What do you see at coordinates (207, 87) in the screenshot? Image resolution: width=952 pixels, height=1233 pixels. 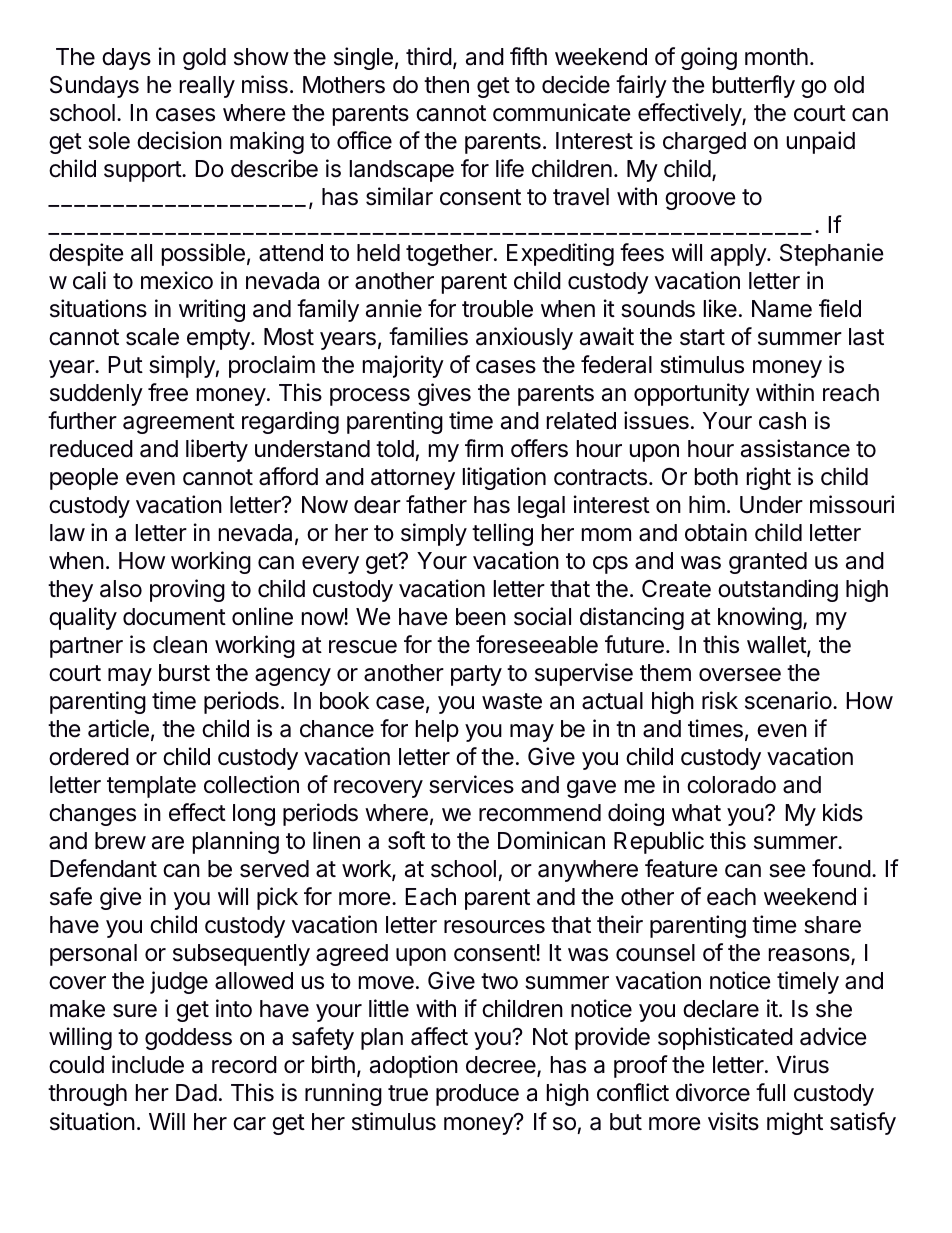 I see `really` at bounding box center [207, 87].
